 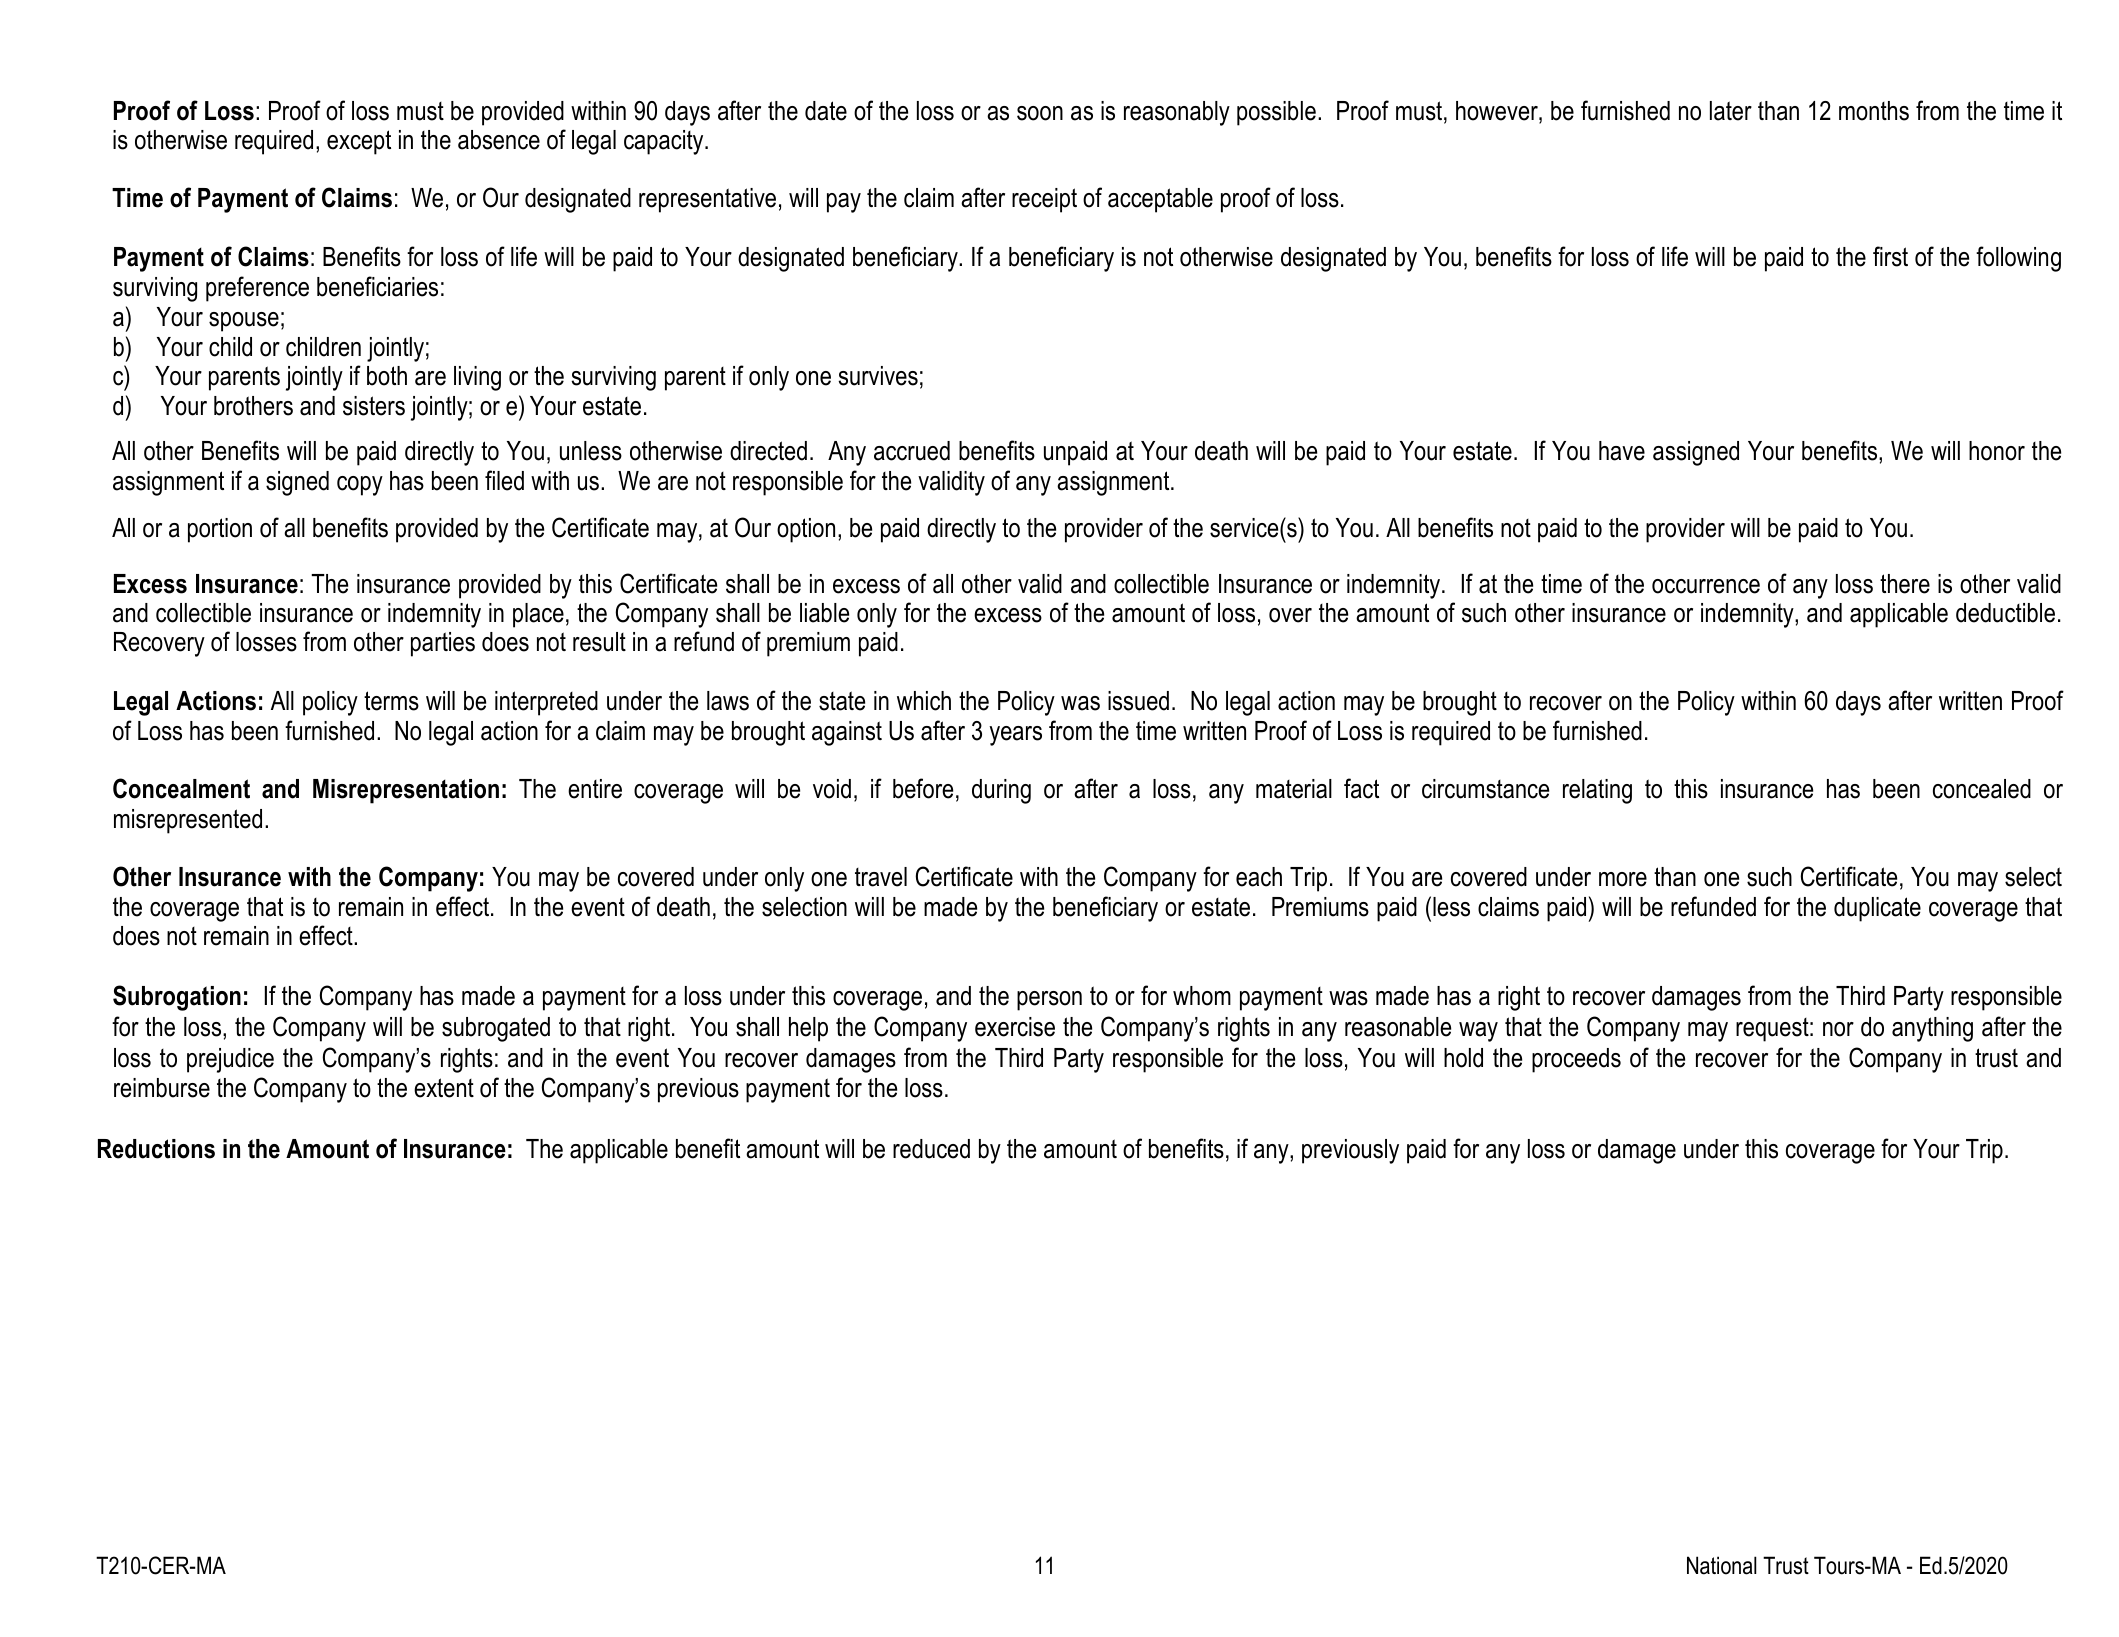 I want to click on extent, so click(x=444, y=1088).
